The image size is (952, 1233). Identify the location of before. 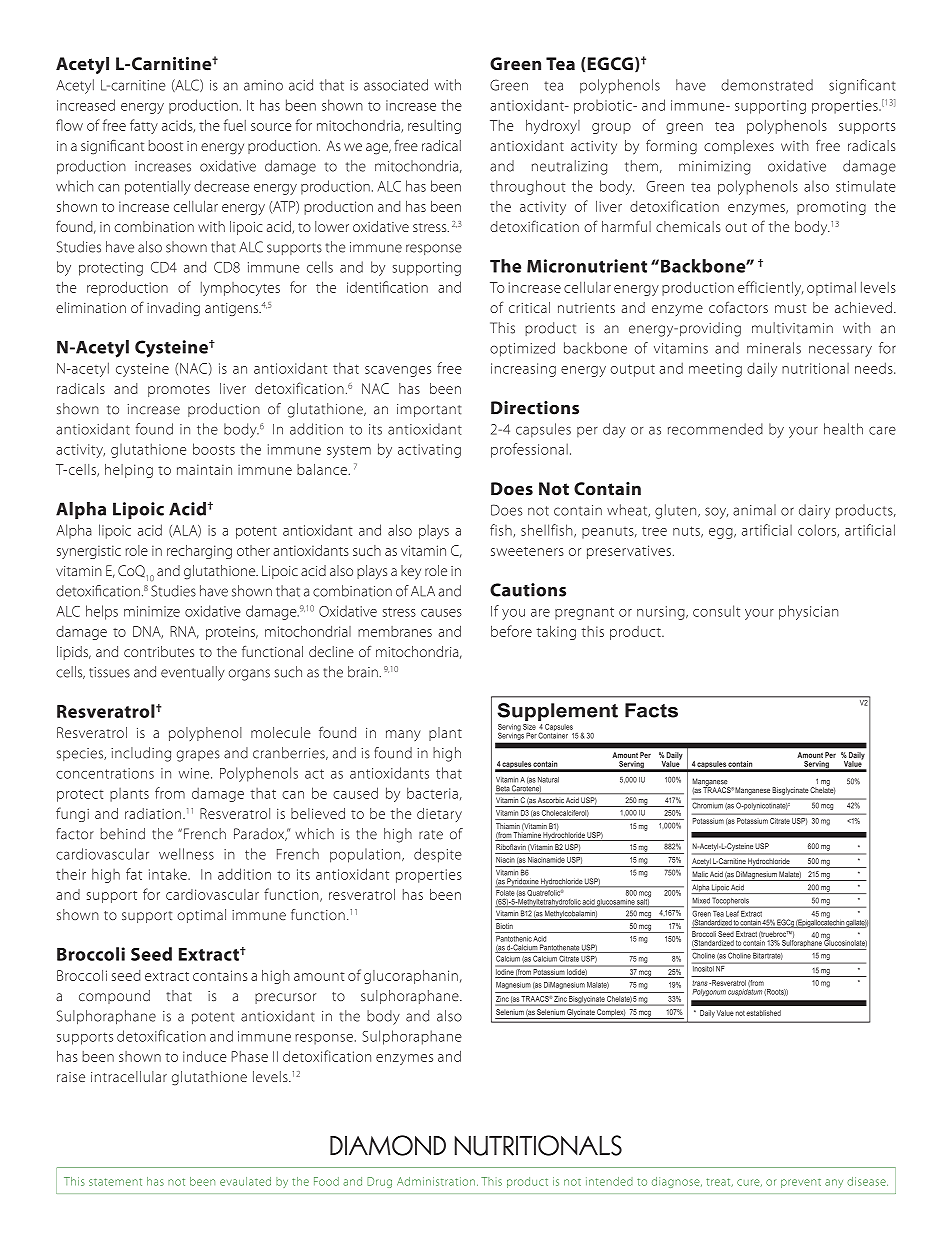
(511, 631).
